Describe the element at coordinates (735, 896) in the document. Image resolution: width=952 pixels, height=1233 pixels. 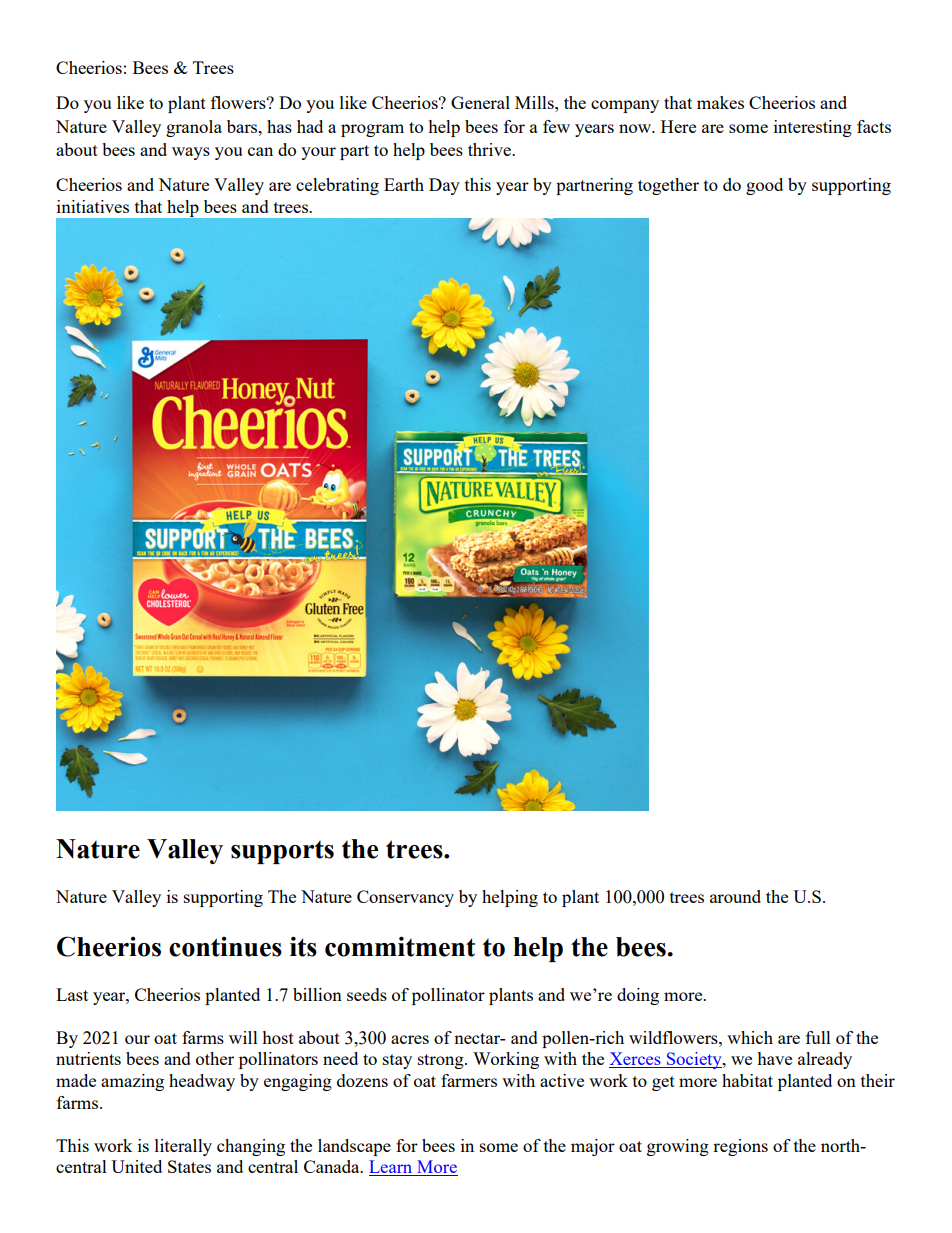
I see `around` at that location.
